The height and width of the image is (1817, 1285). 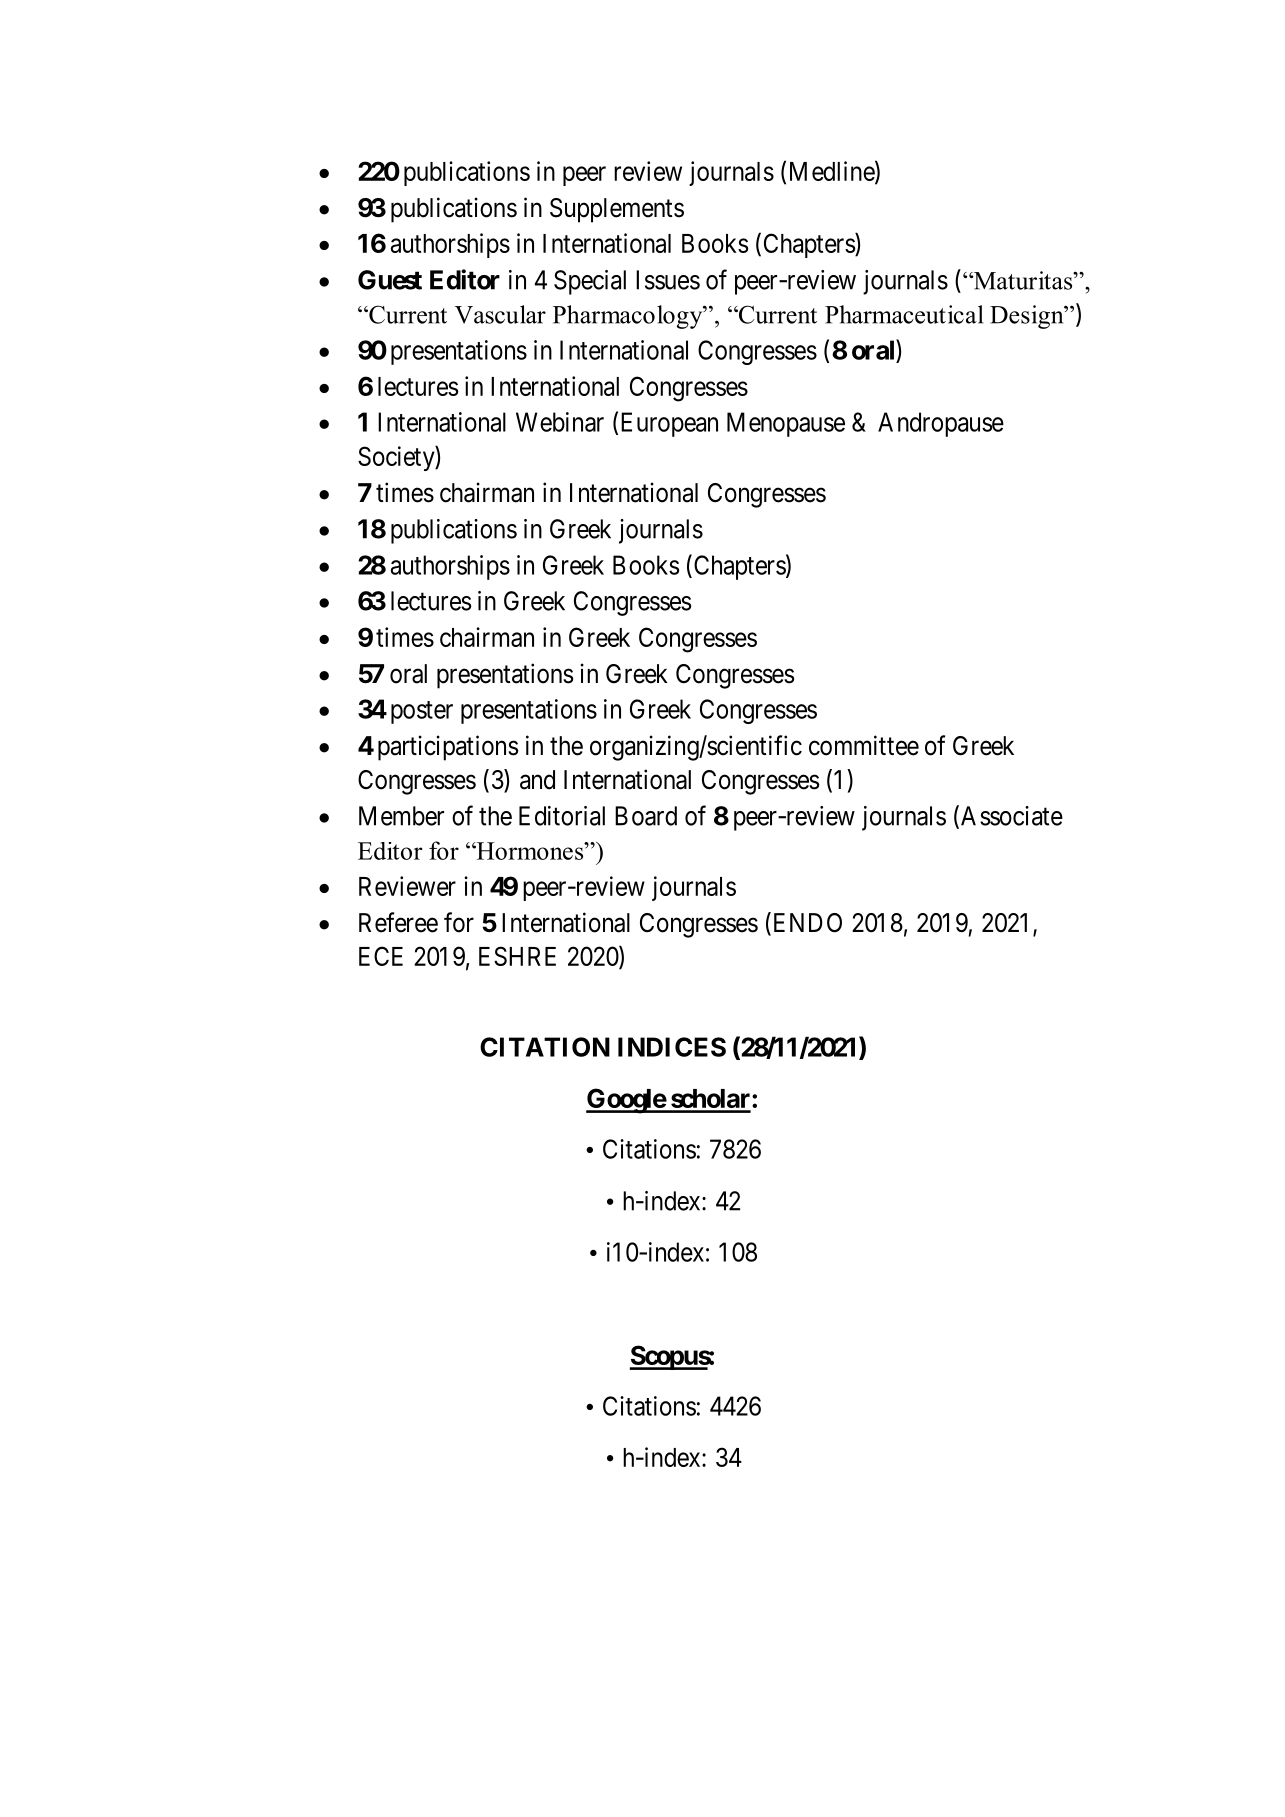 What do you see at coordinates (941, 424) in the image?
I see `Andropause` at bounding box center [941, 424].
